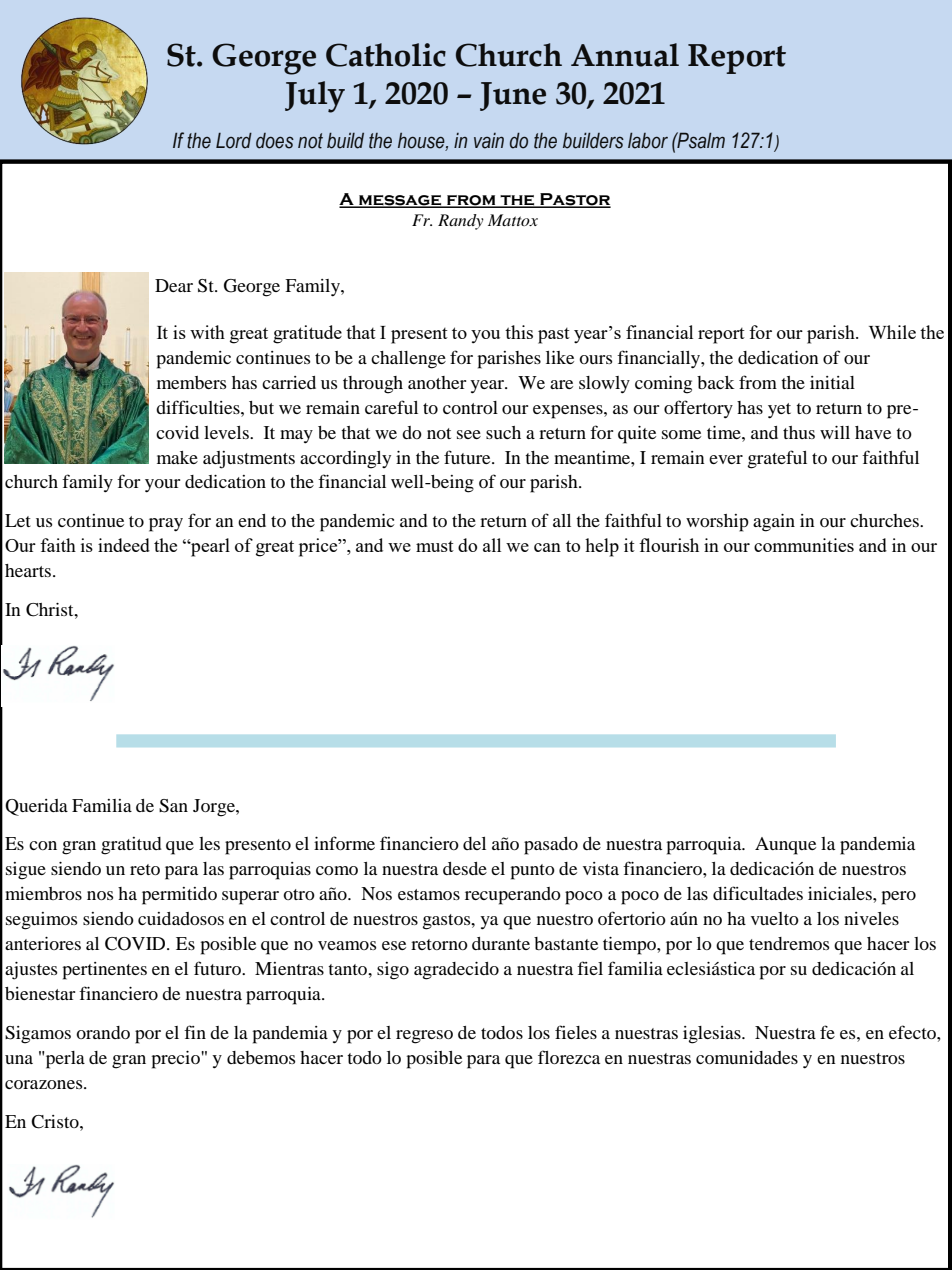 This screenshot has width=952, height=1270. I want to click on While, so click(892, 332).
